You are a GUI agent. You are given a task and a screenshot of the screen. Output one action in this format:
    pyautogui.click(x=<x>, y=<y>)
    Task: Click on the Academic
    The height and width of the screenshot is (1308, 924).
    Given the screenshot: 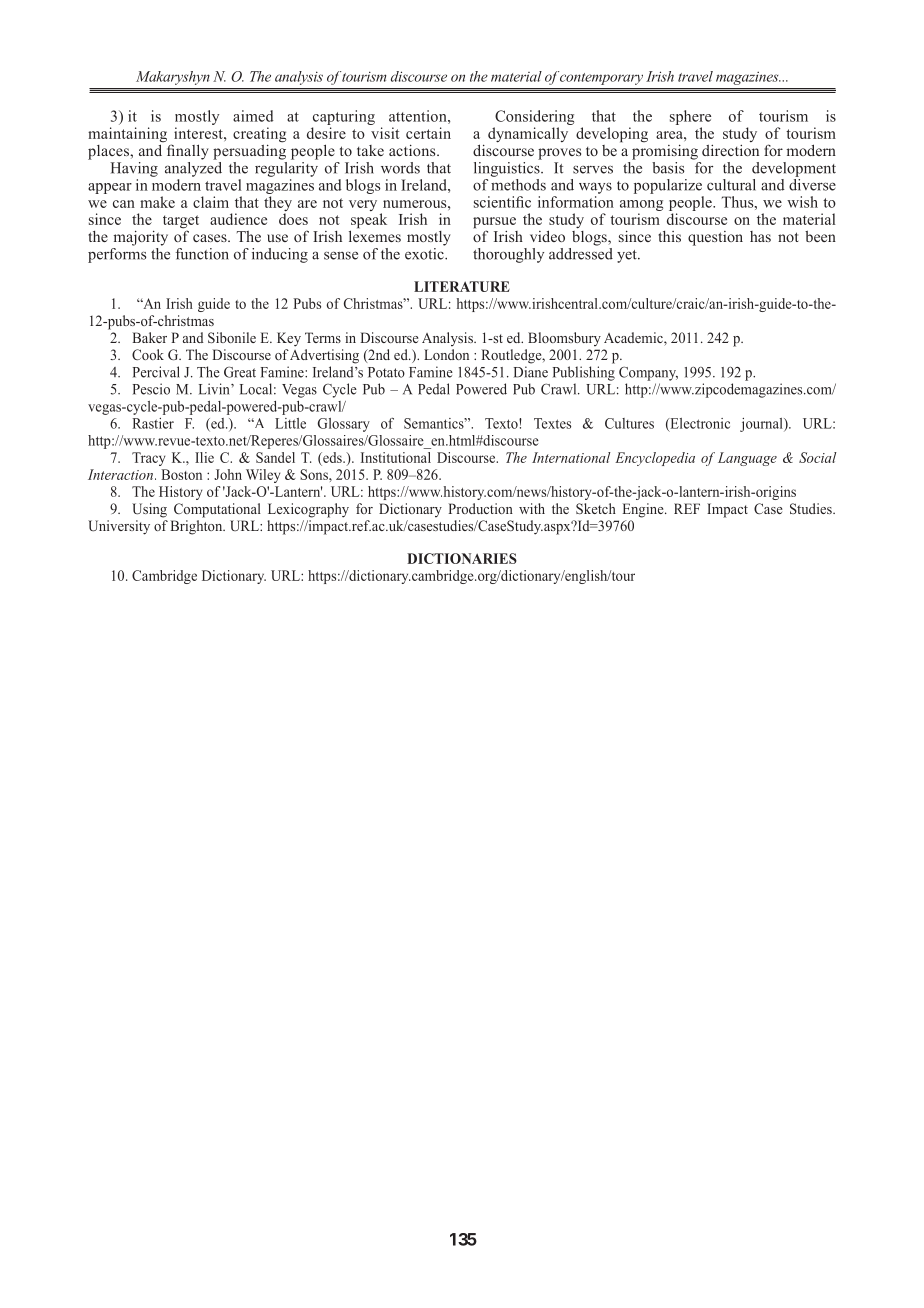 What is the action you would take?
    pyautogui.click(x=634, y=339)
